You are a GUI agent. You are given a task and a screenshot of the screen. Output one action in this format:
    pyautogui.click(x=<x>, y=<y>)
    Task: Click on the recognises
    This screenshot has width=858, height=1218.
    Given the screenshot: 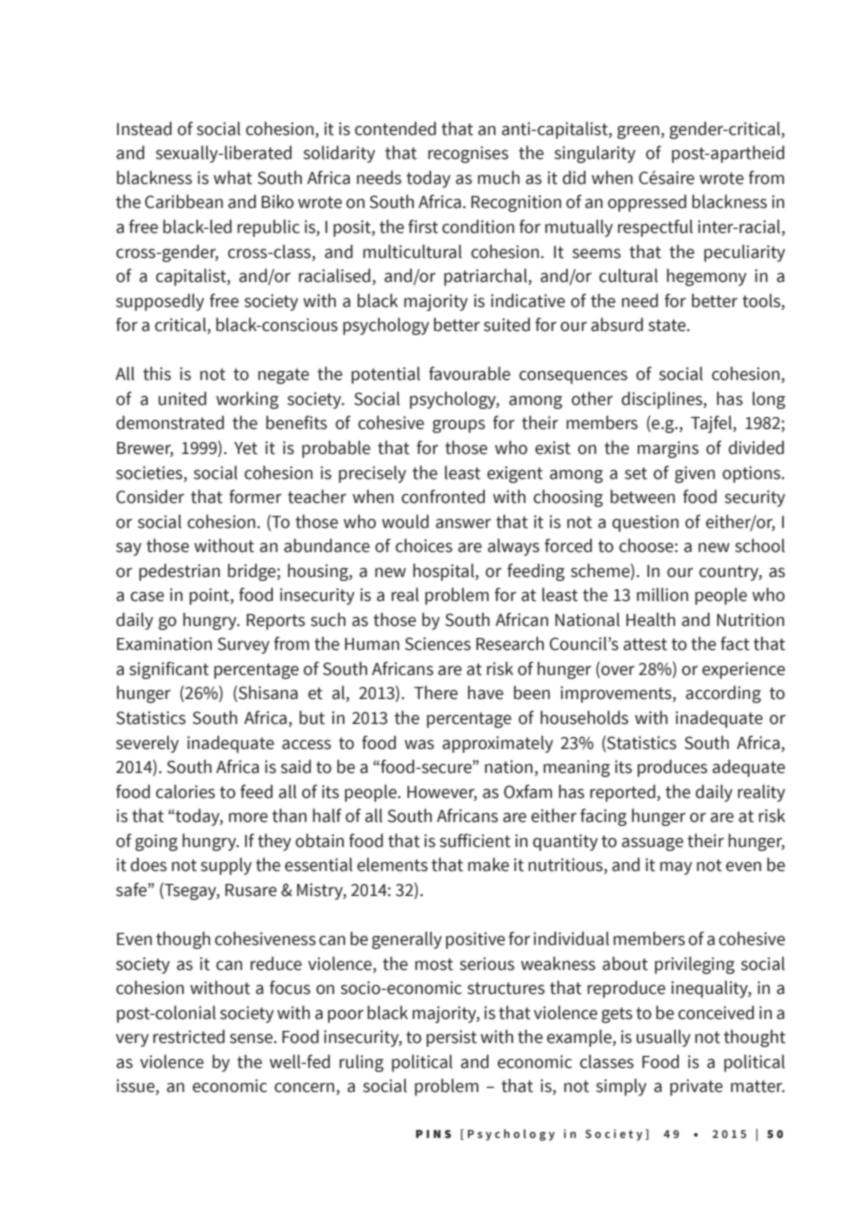 What is the action you would take?
    pyautogui.click(x=468, y=154)
